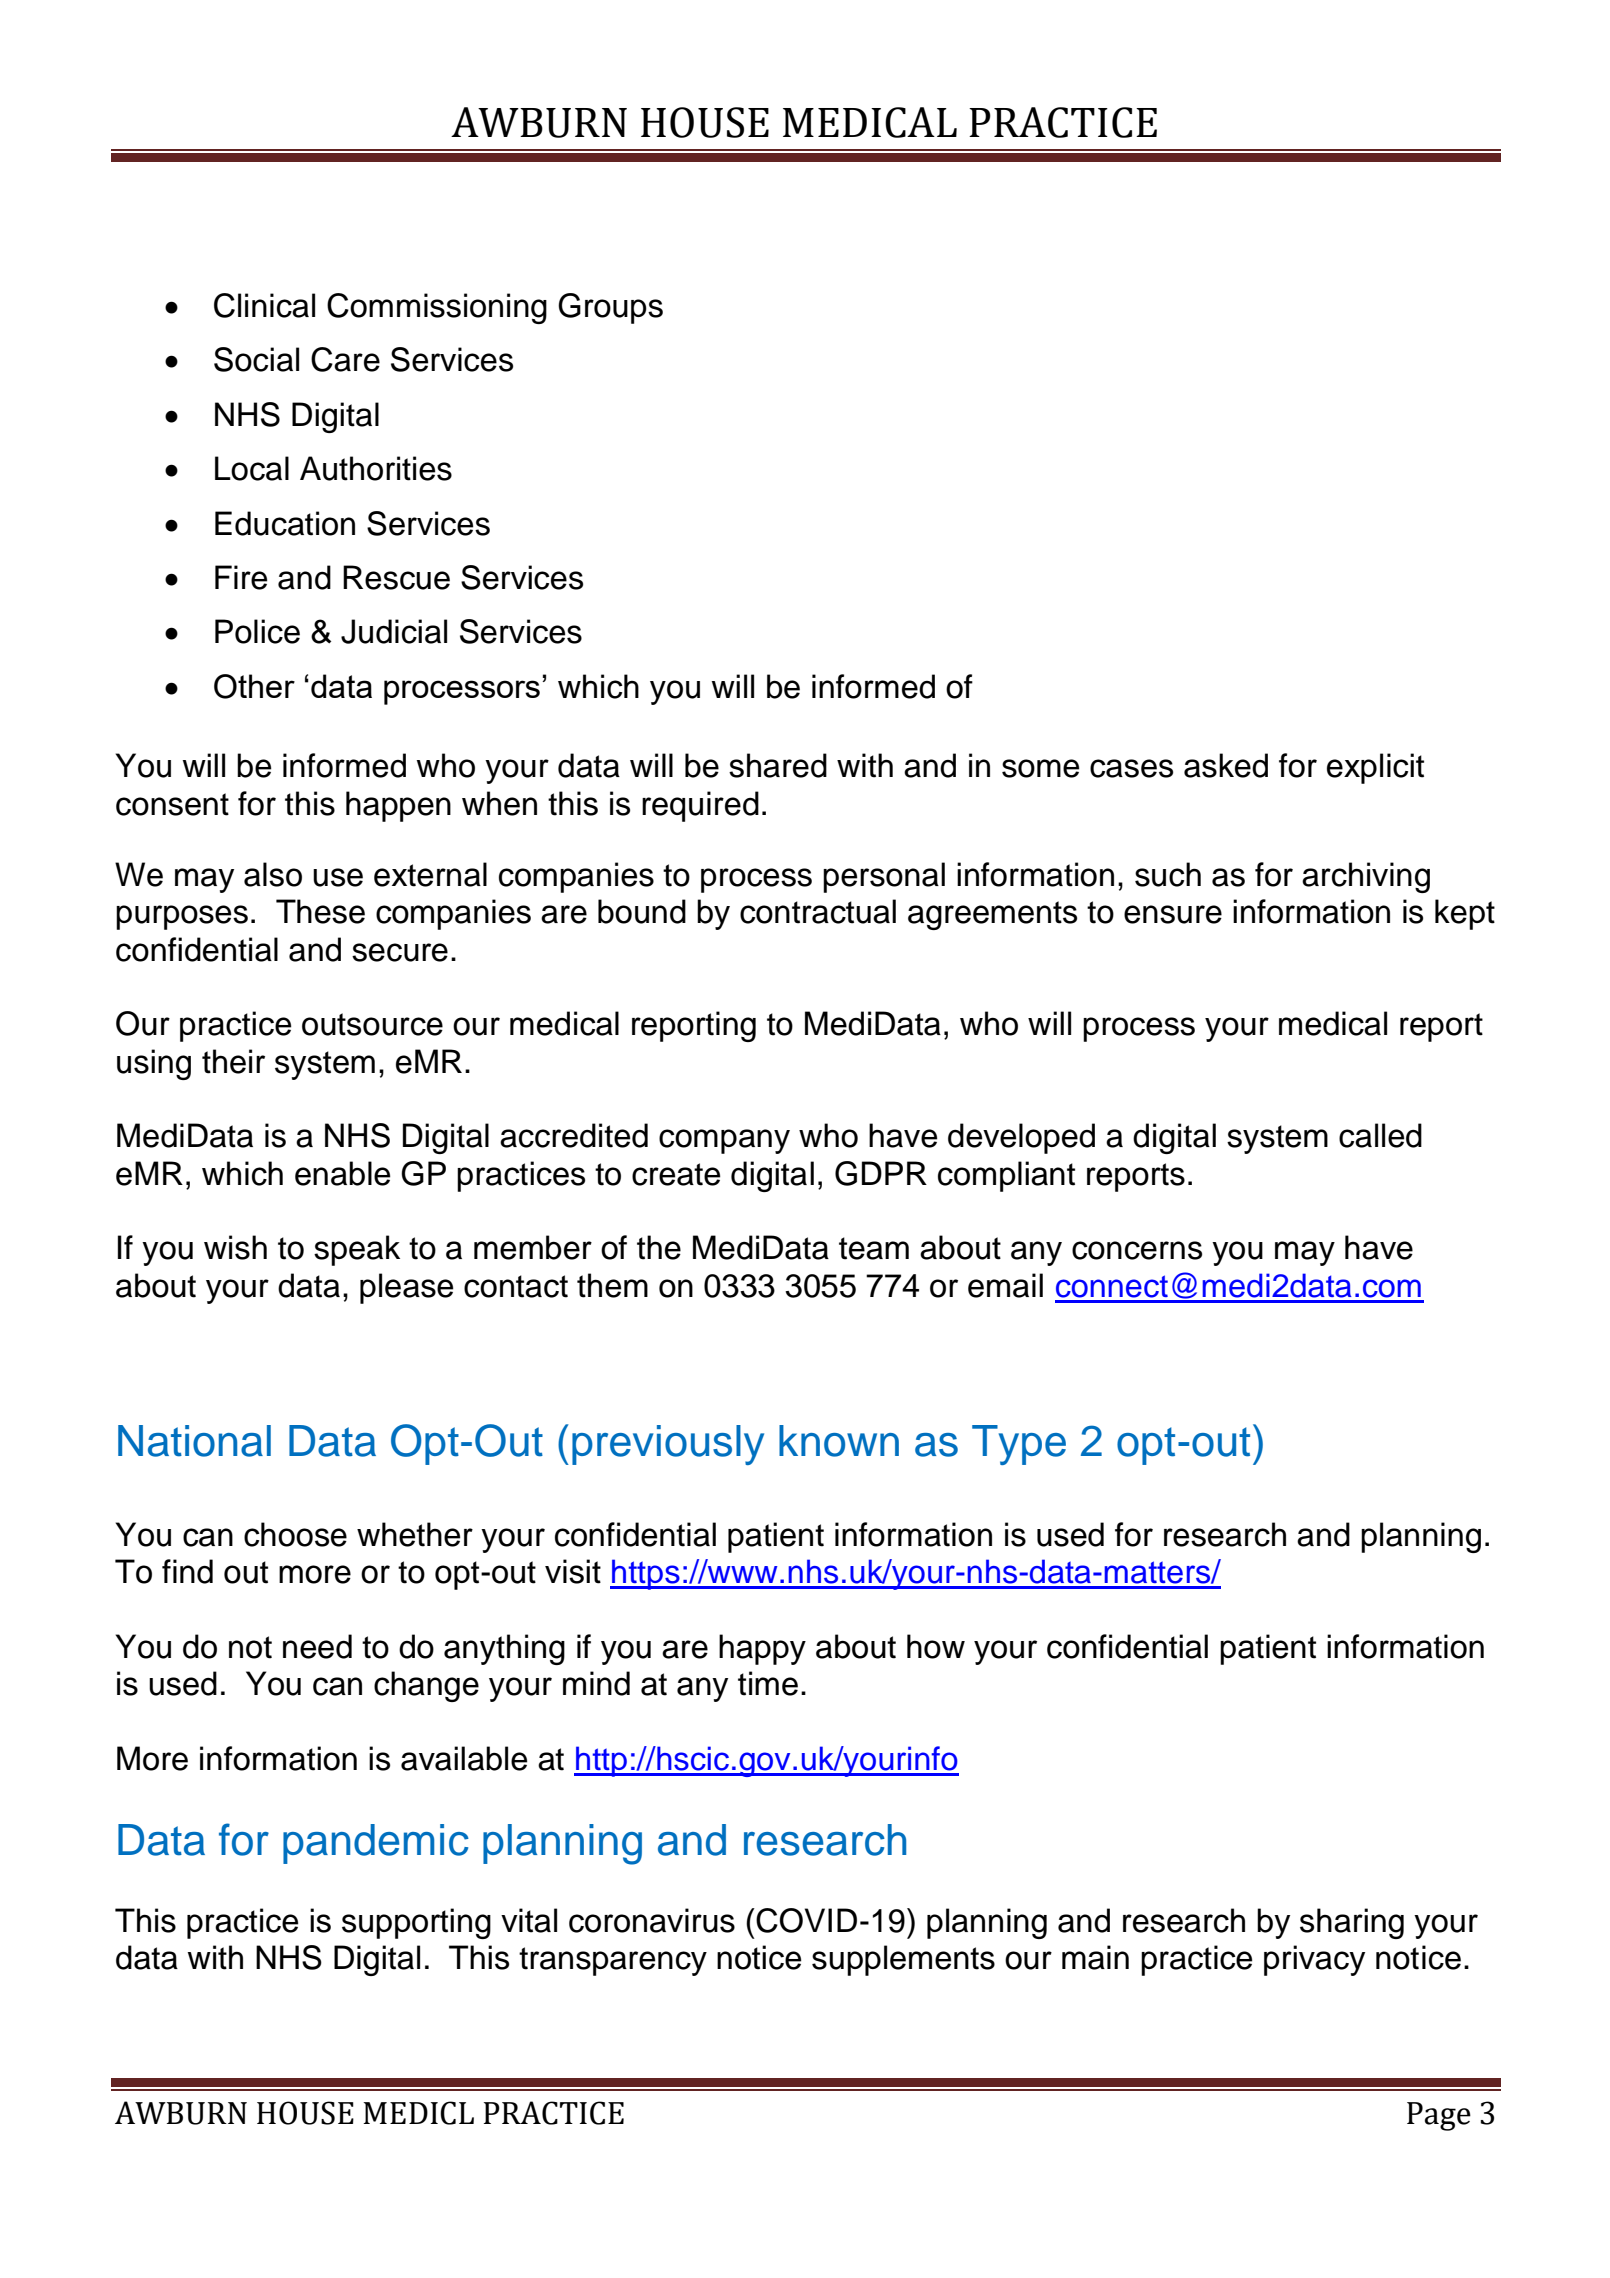 The image size is (1610, 2278). I want to click on privacy, so click(1314, 1960).
